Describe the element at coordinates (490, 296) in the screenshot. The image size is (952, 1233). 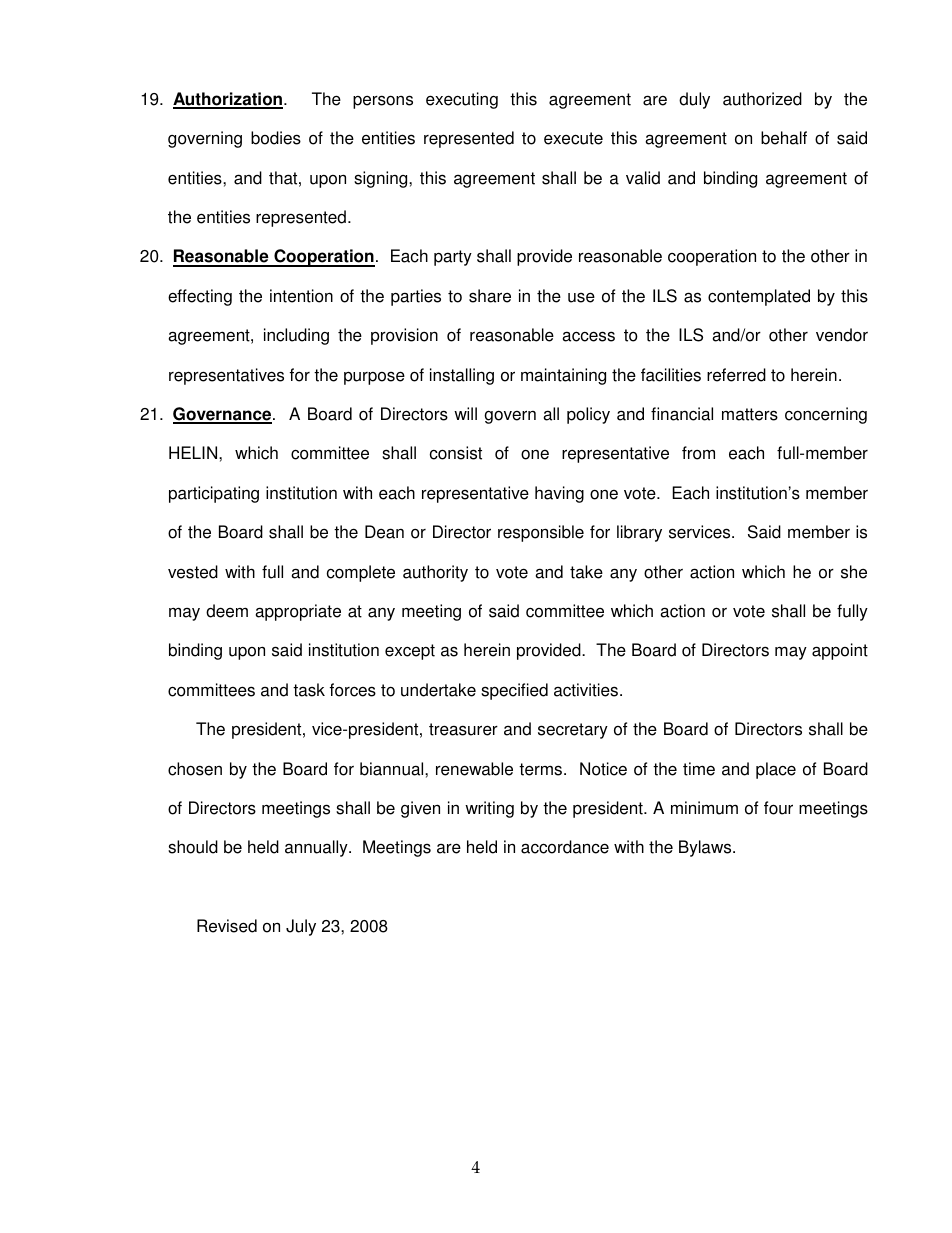
I see `share` at that location.
